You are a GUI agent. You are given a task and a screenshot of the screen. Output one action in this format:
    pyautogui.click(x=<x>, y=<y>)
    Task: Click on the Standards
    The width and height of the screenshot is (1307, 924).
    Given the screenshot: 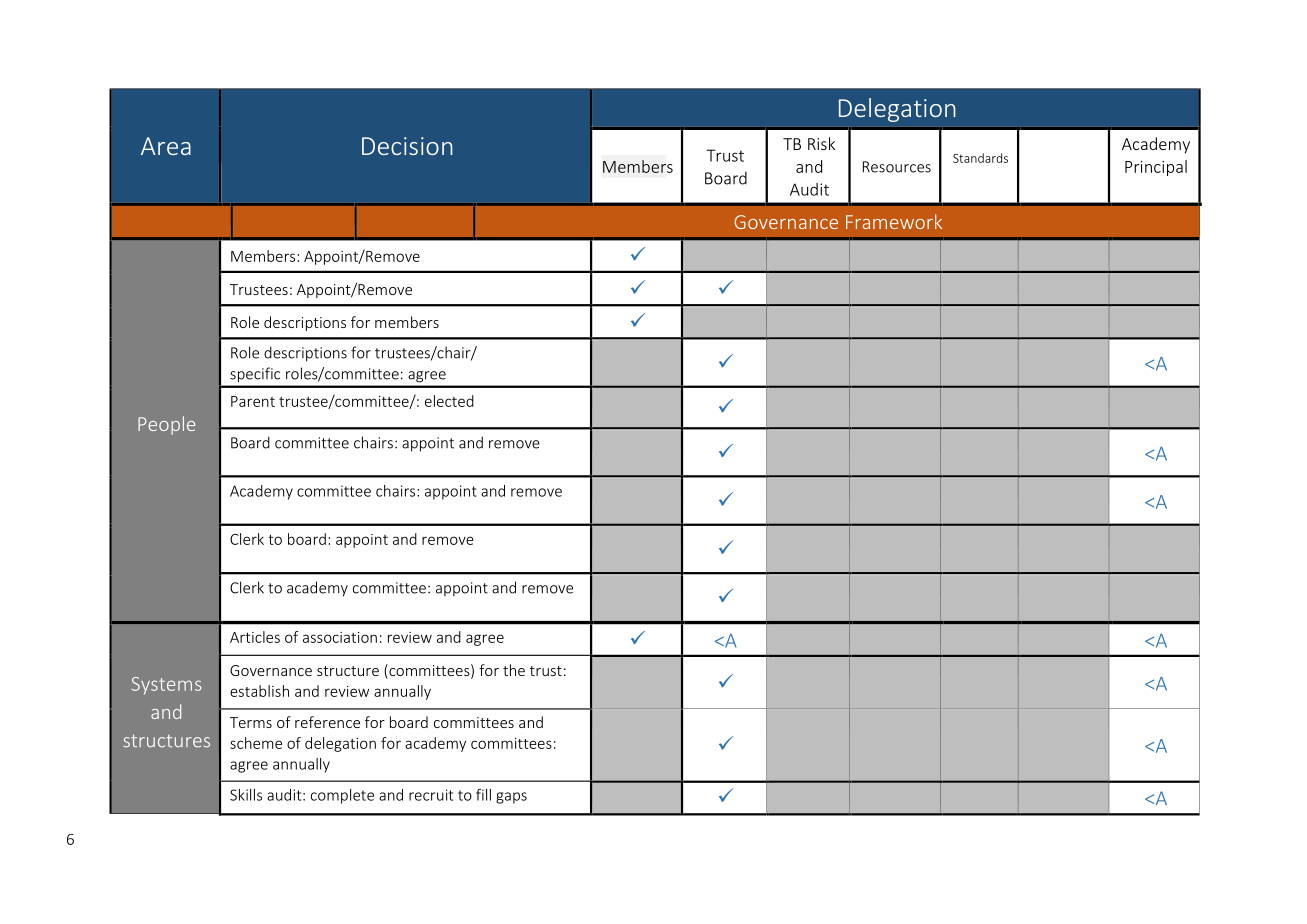 What is the action you would take?
    pyautogui.click(x=980, y=158)
